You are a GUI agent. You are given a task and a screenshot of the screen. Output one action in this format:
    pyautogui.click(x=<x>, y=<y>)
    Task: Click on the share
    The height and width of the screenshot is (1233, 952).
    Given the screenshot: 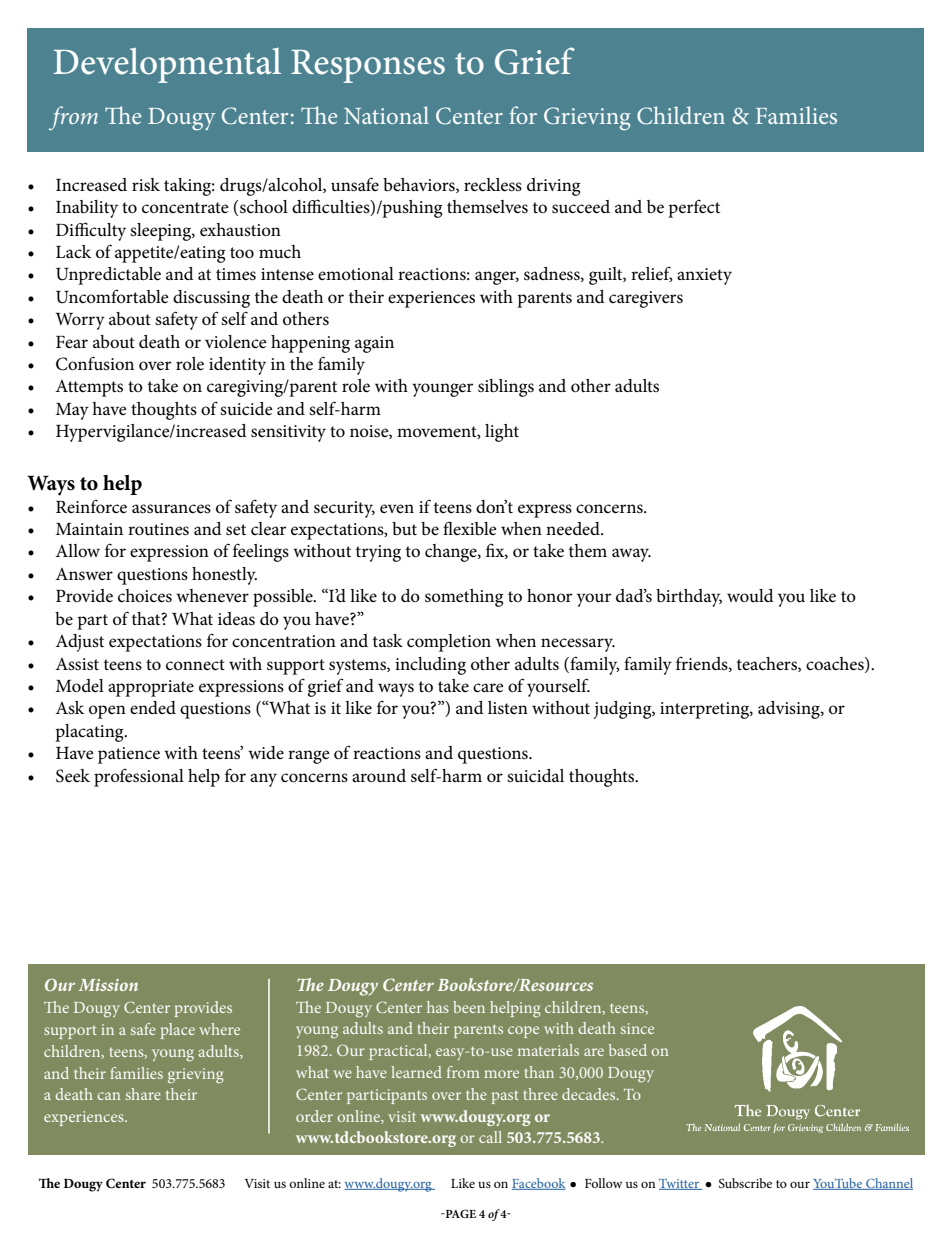 What is the action you would take?
    pyautogui.click(x=143, y=1094)
